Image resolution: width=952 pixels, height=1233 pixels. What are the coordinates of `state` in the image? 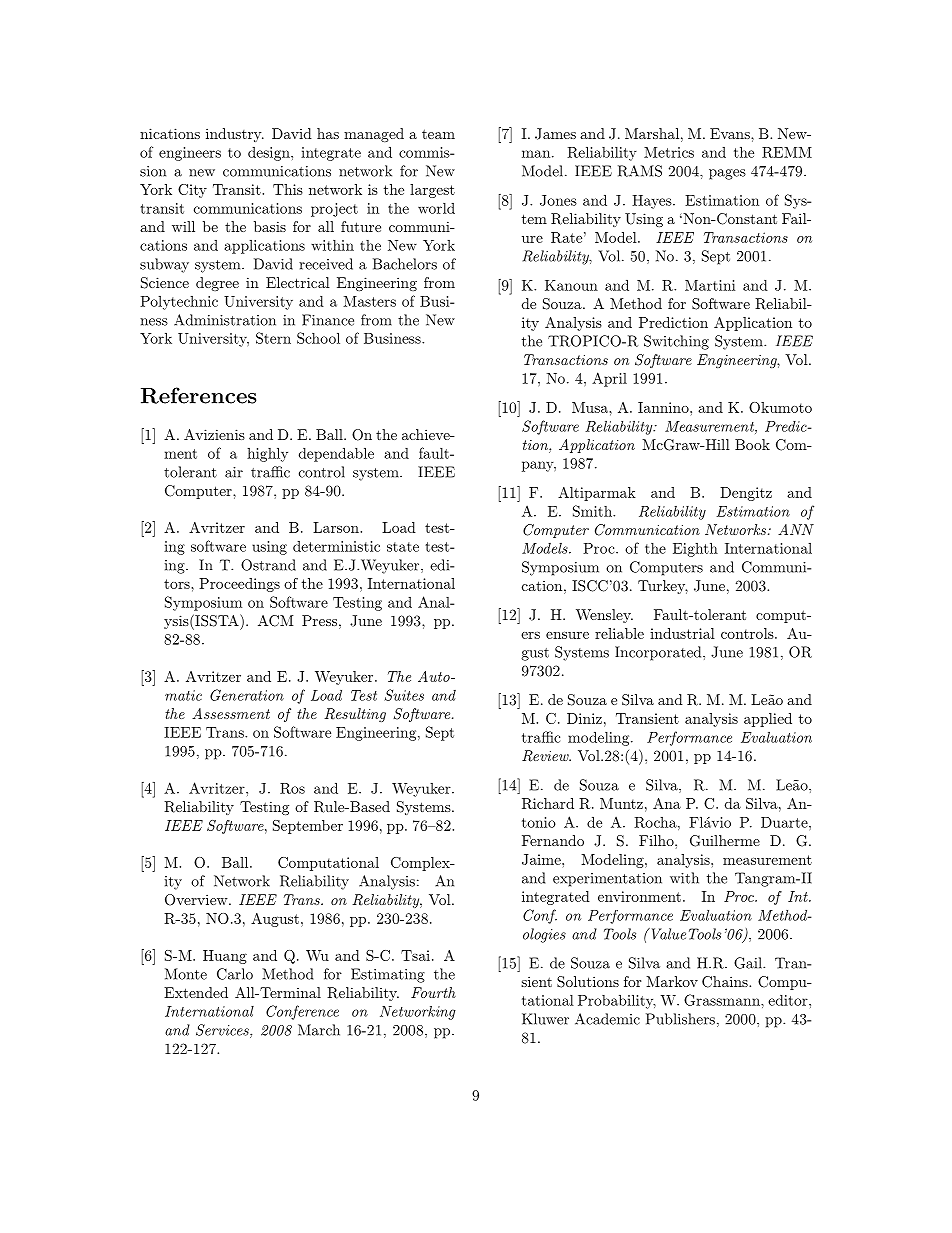 It's located at (403, 547).
